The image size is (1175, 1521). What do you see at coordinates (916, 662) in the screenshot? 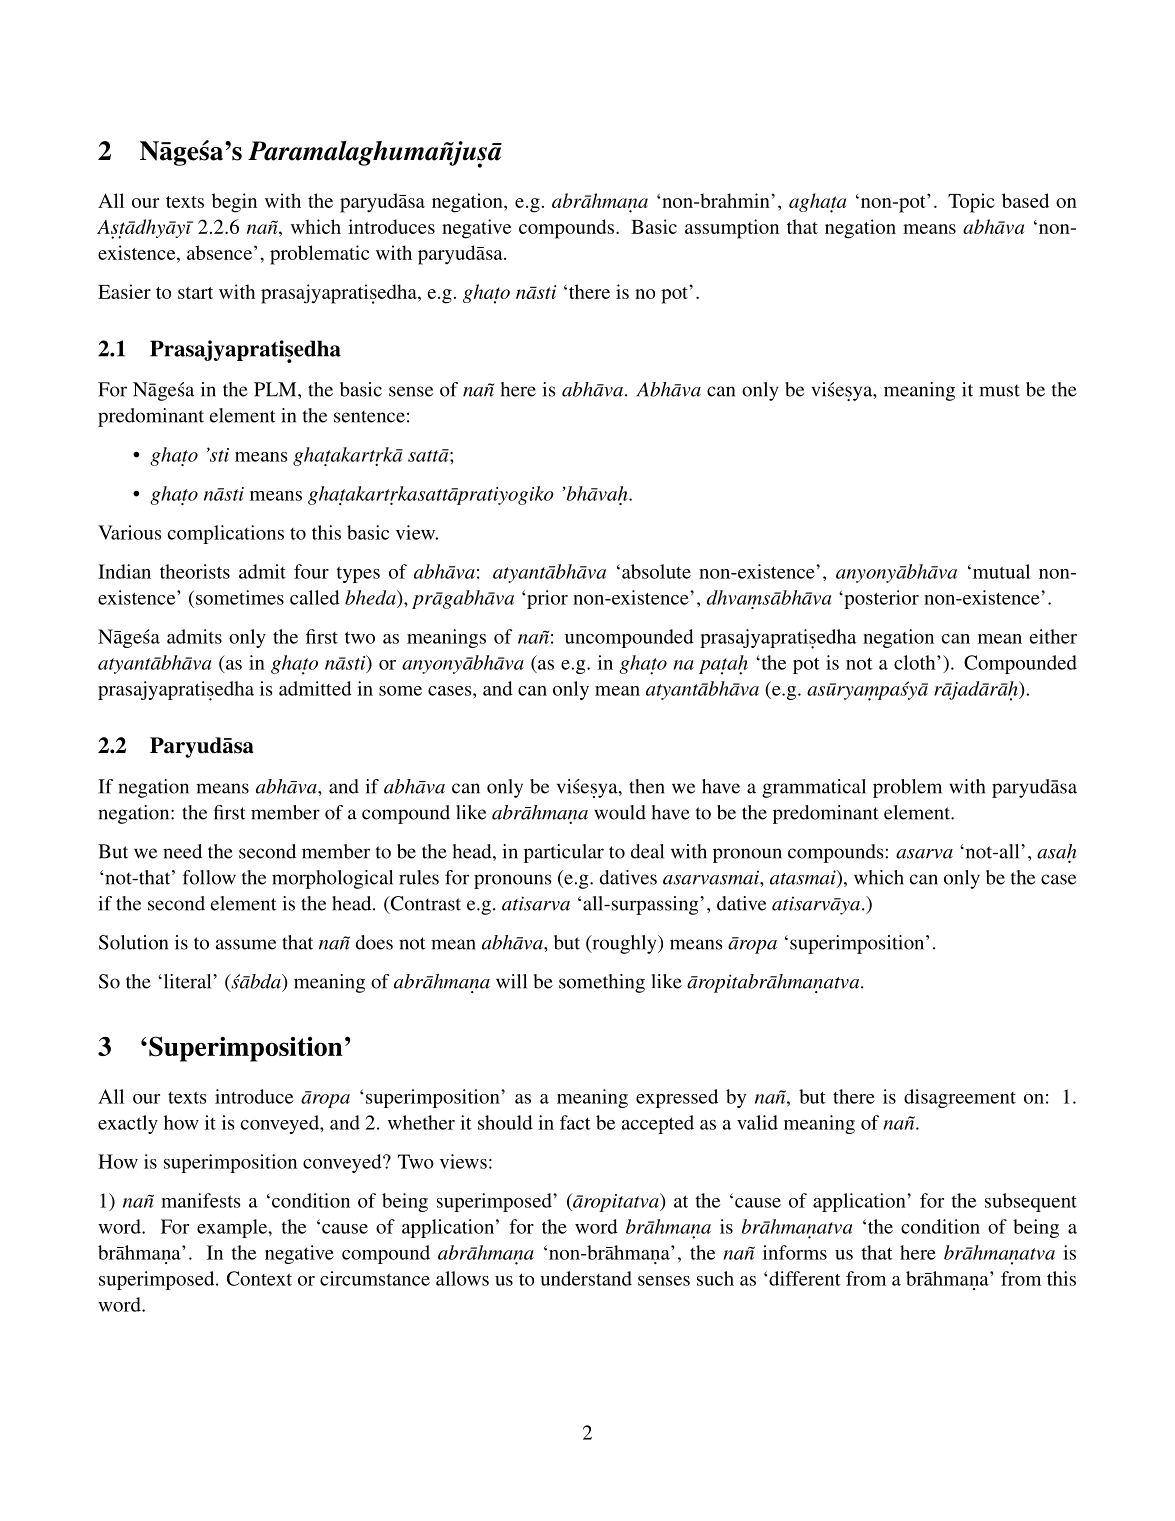
I see `cloth` at bounding box center [916, 662].
